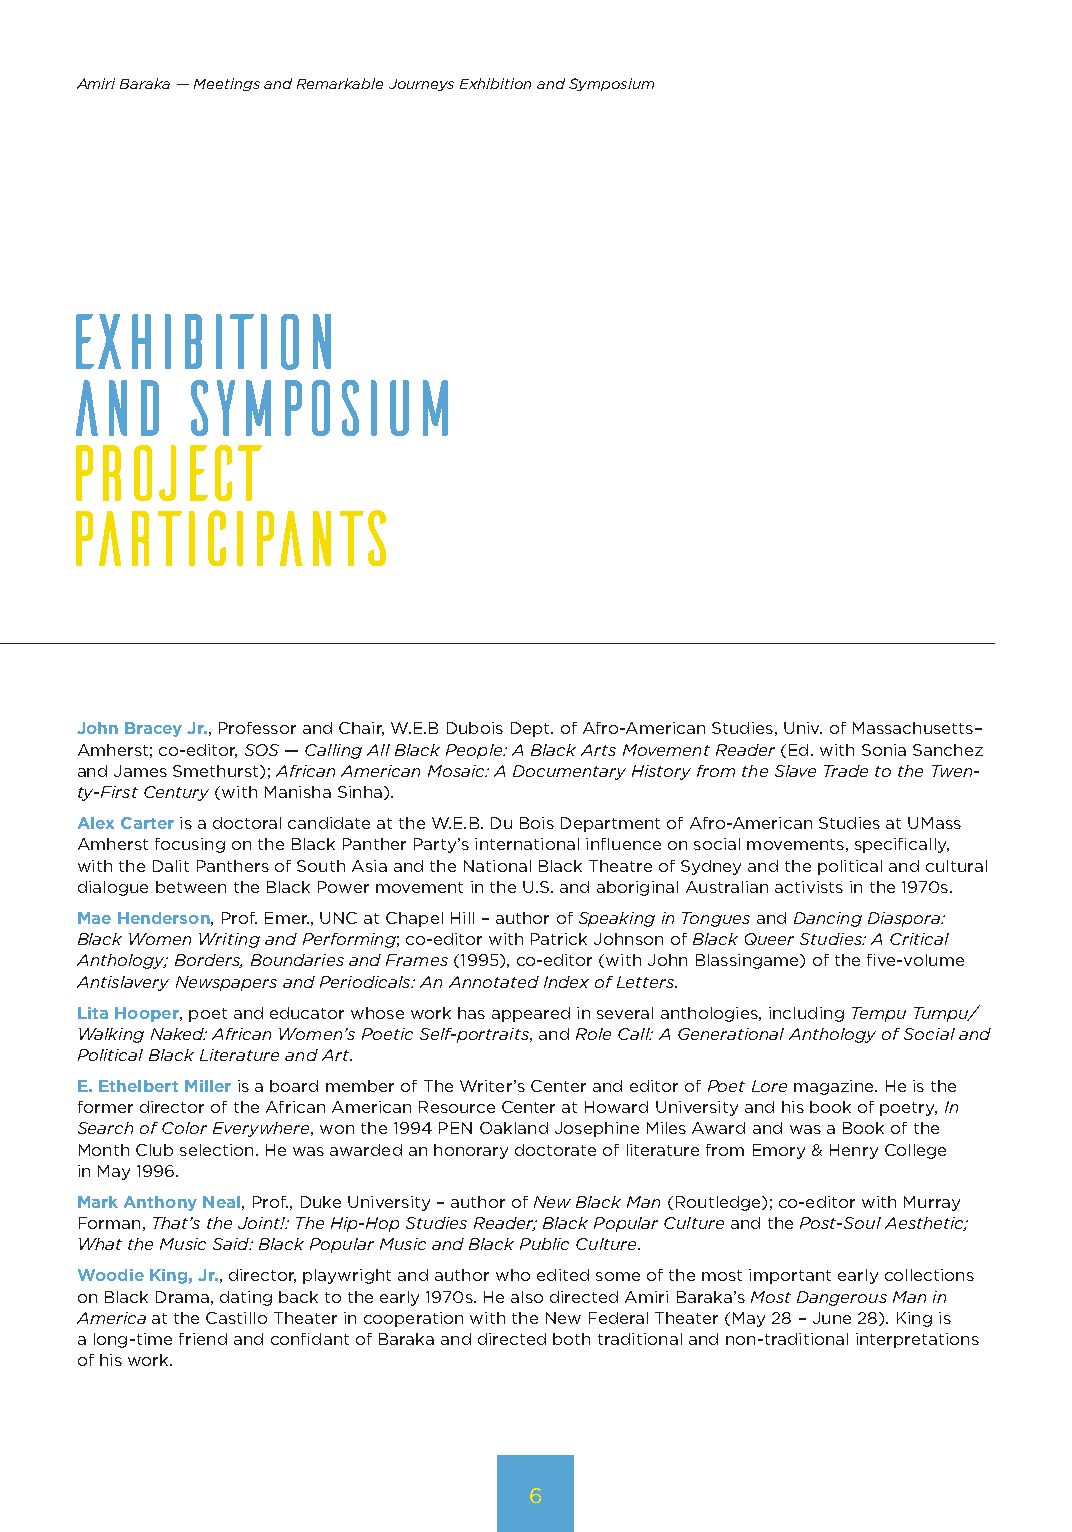 The height and width of the screenshot is (1532, 1072). What do you see at coordinates (913, 728) in the screenshot?
I see `Massachusetts` at bounding box center [913, 728].
